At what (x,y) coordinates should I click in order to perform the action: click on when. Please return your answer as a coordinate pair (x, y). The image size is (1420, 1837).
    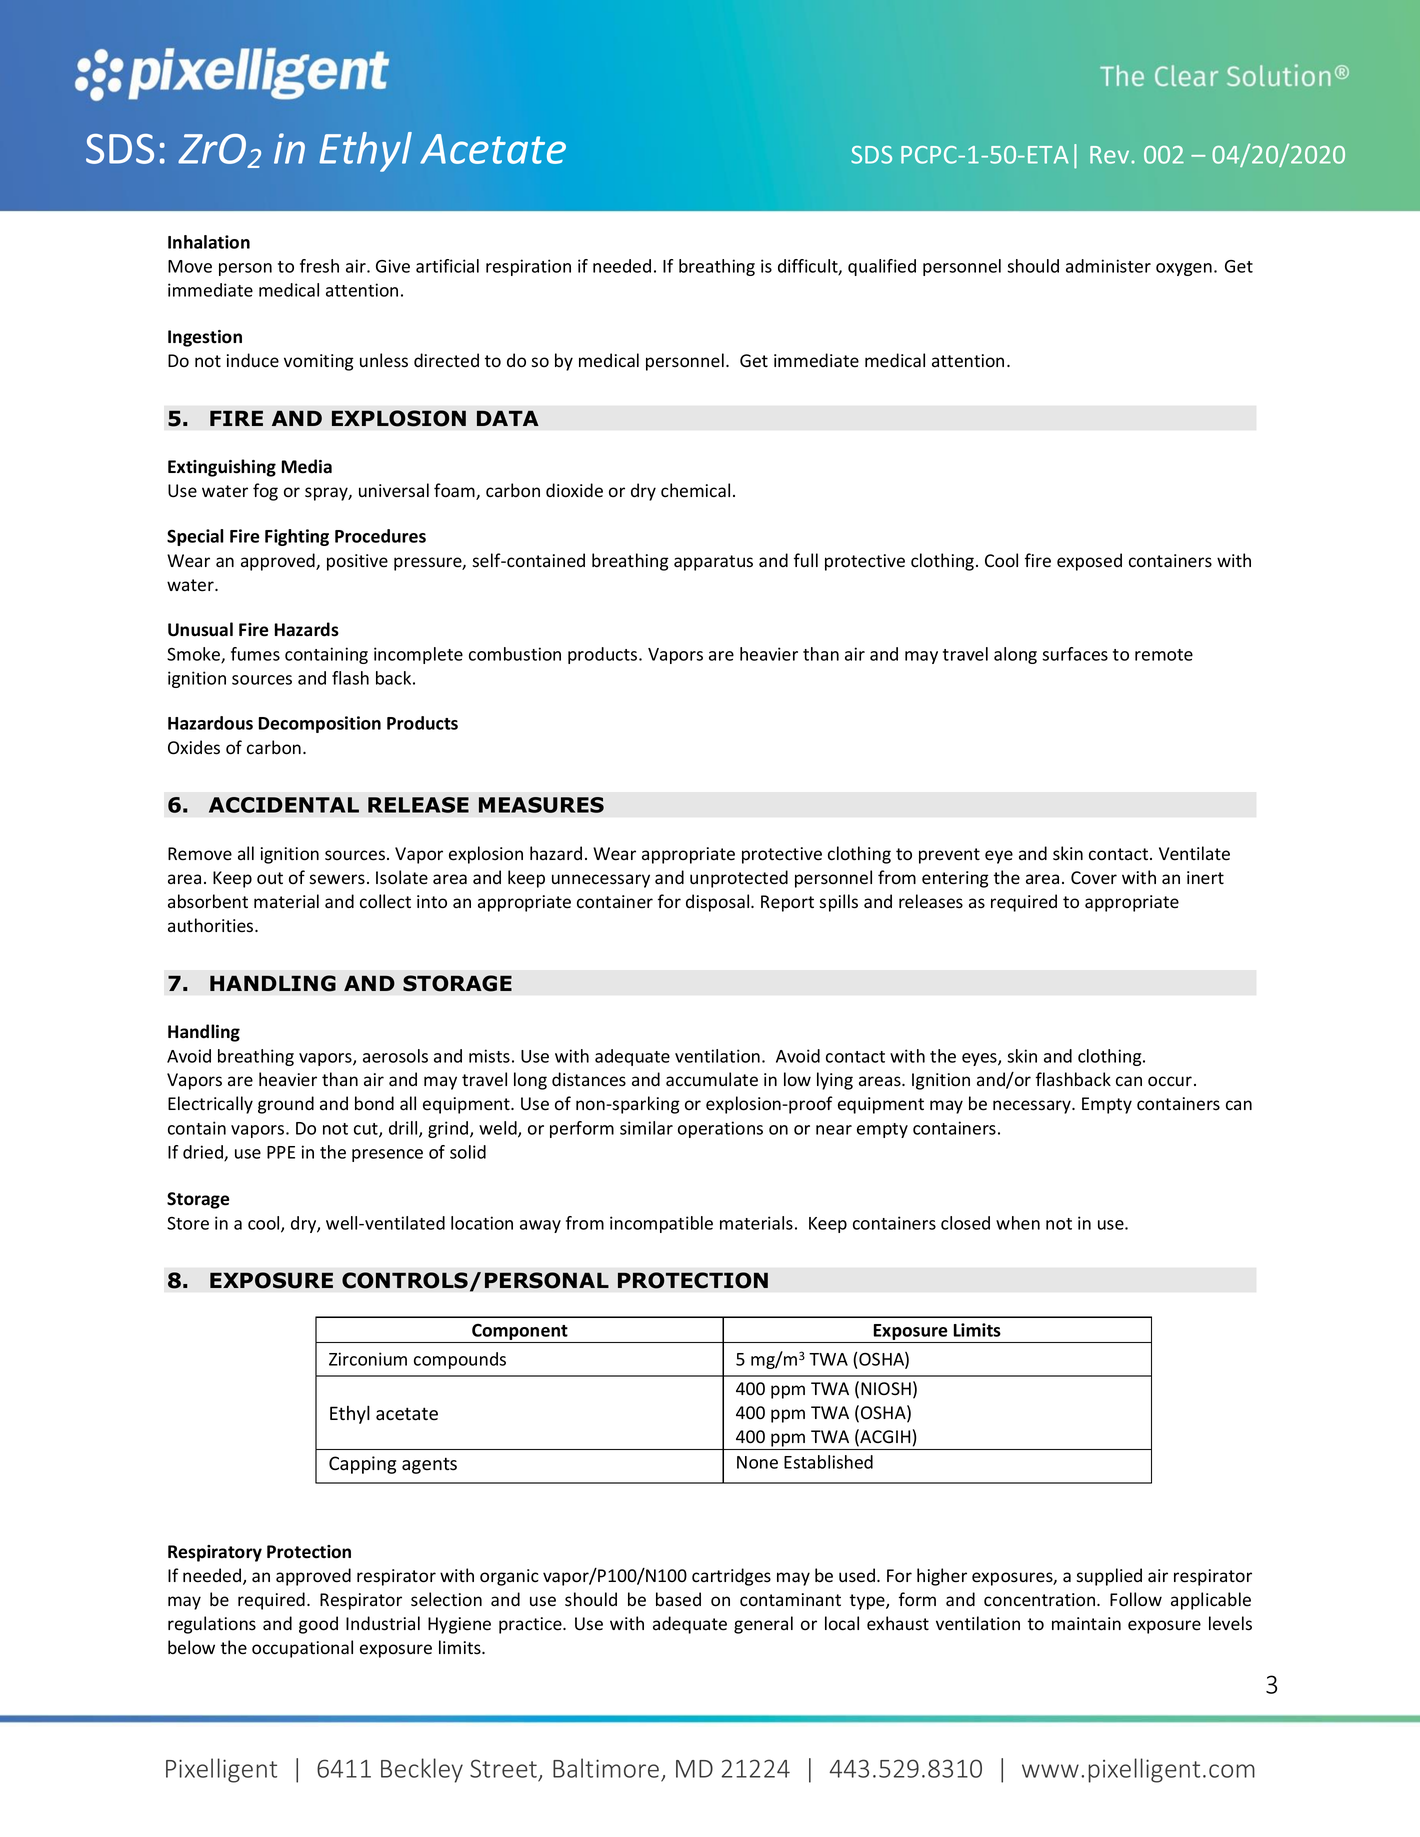
    Looking at the image, I should click on (1018, 1223).
